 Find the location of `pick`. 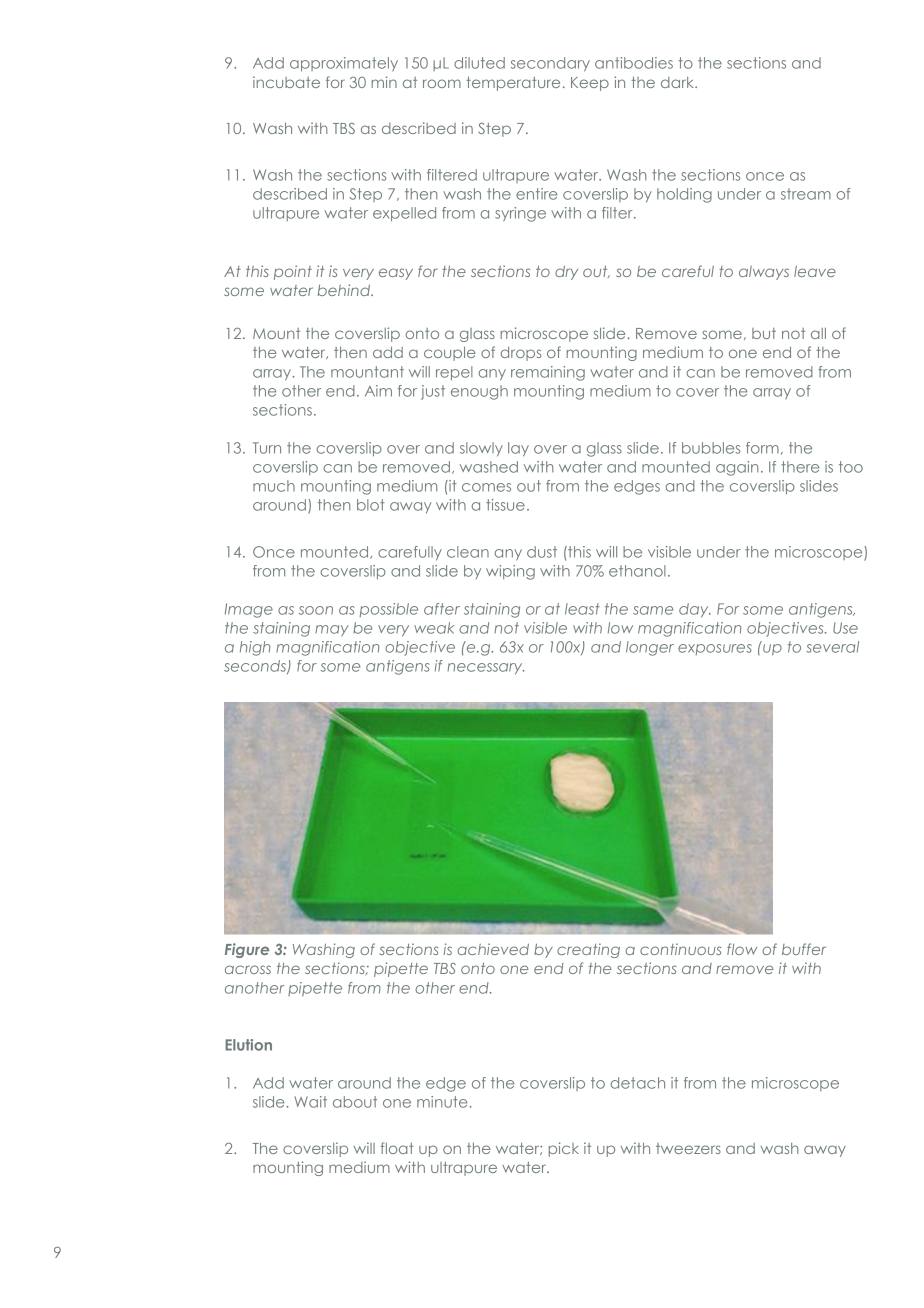

pick is located at coordinates (564, 1149).
